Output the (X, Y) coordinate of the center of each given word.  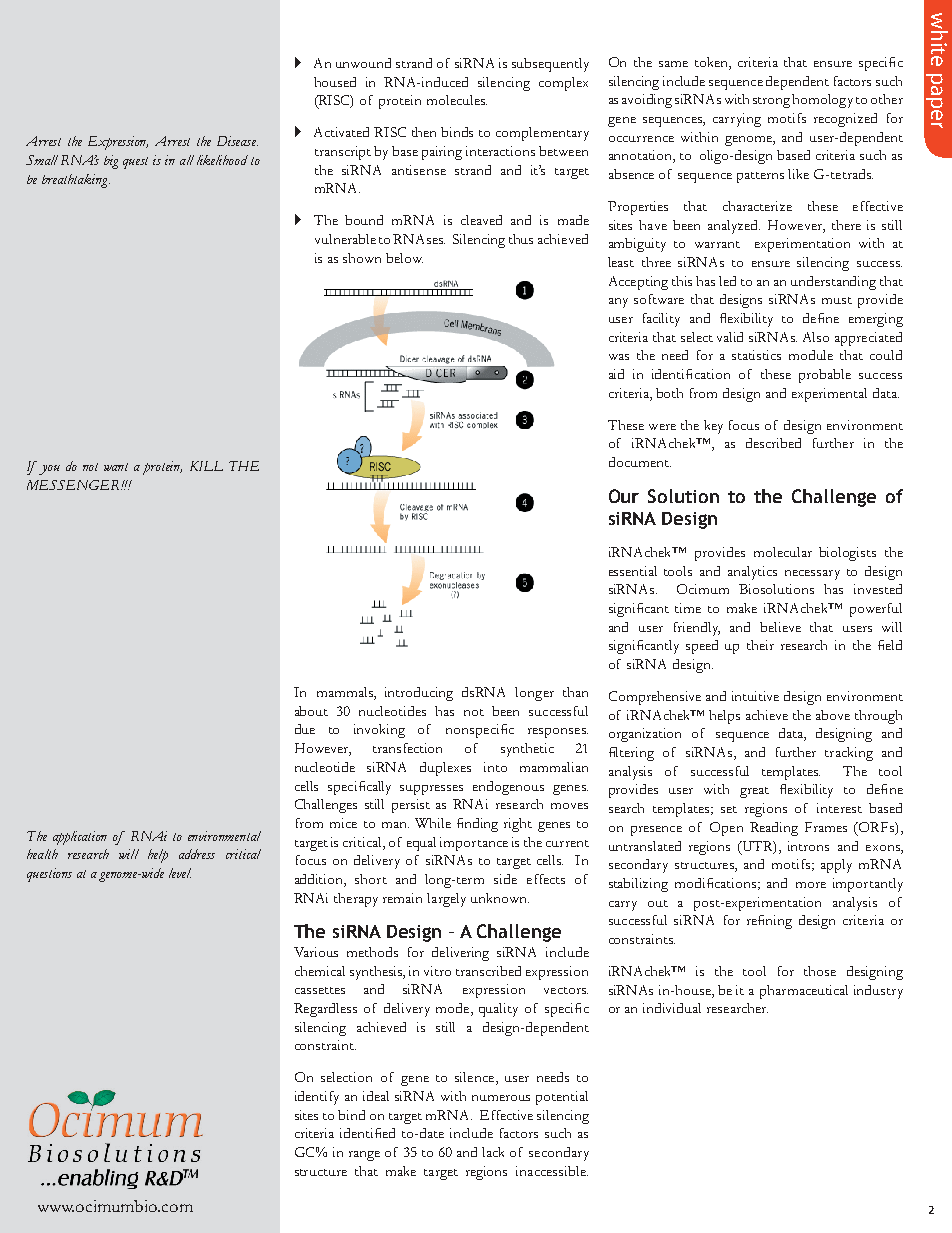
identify (317, 1098)
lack (493, 1152)
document (640, 462)
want (116, 467)
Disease (237, 141)
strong (773, 101)
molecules (457, 100)
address (197, 854)
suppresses (431, 790)
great (754, 792)
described (773, 443)
